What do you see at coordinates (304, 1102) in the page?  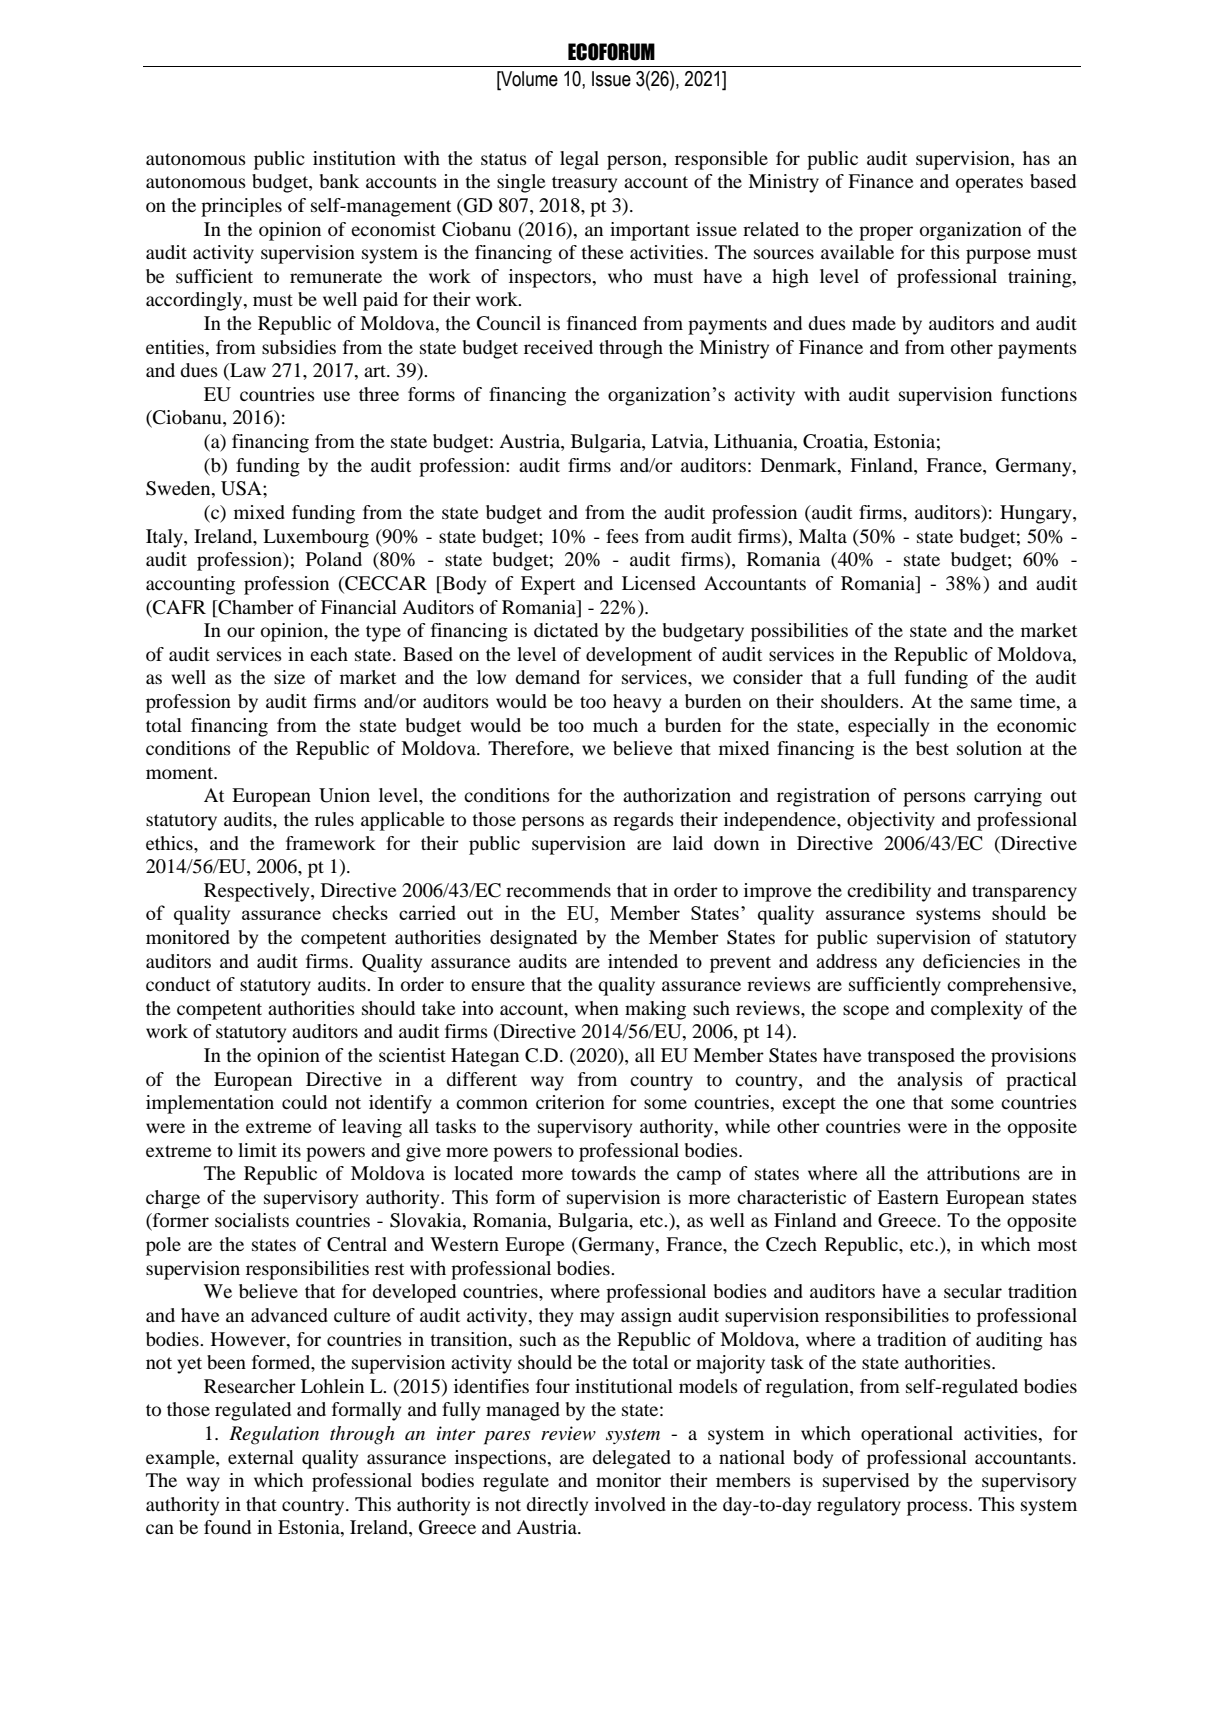 I see `could` at bounding box center [304, 1102].
